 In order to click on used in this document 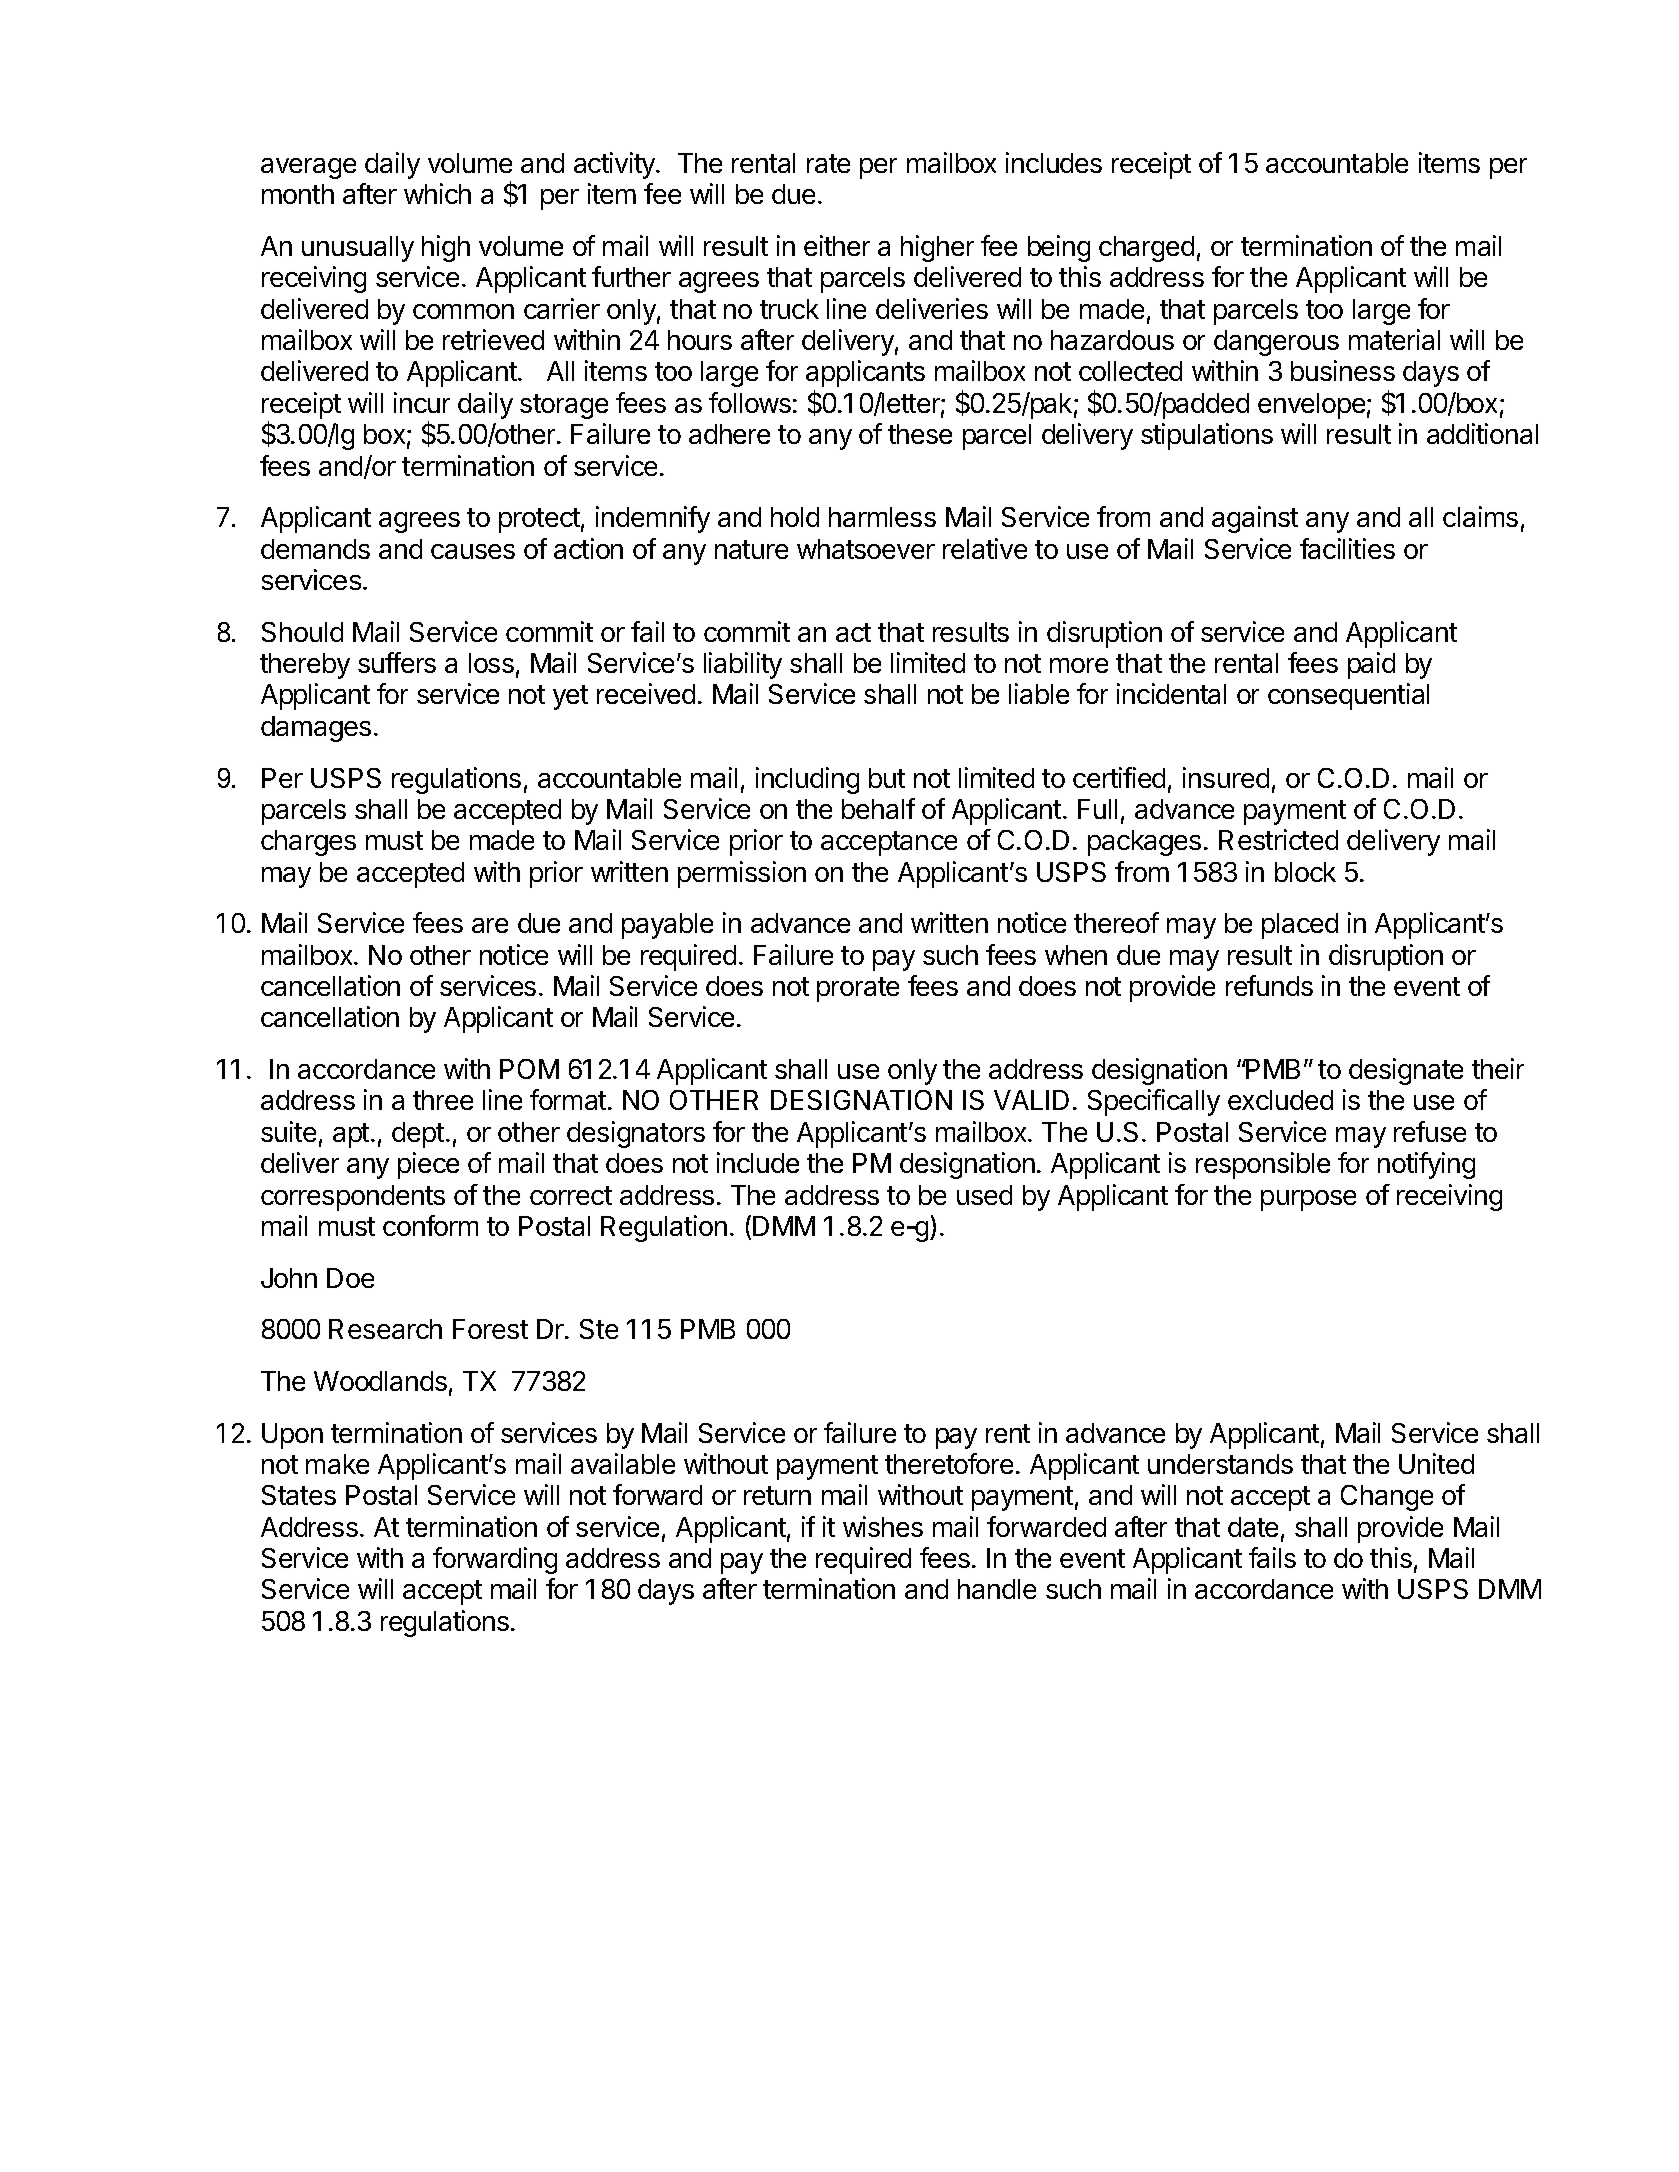, I will do `click(984, 1195)`.
